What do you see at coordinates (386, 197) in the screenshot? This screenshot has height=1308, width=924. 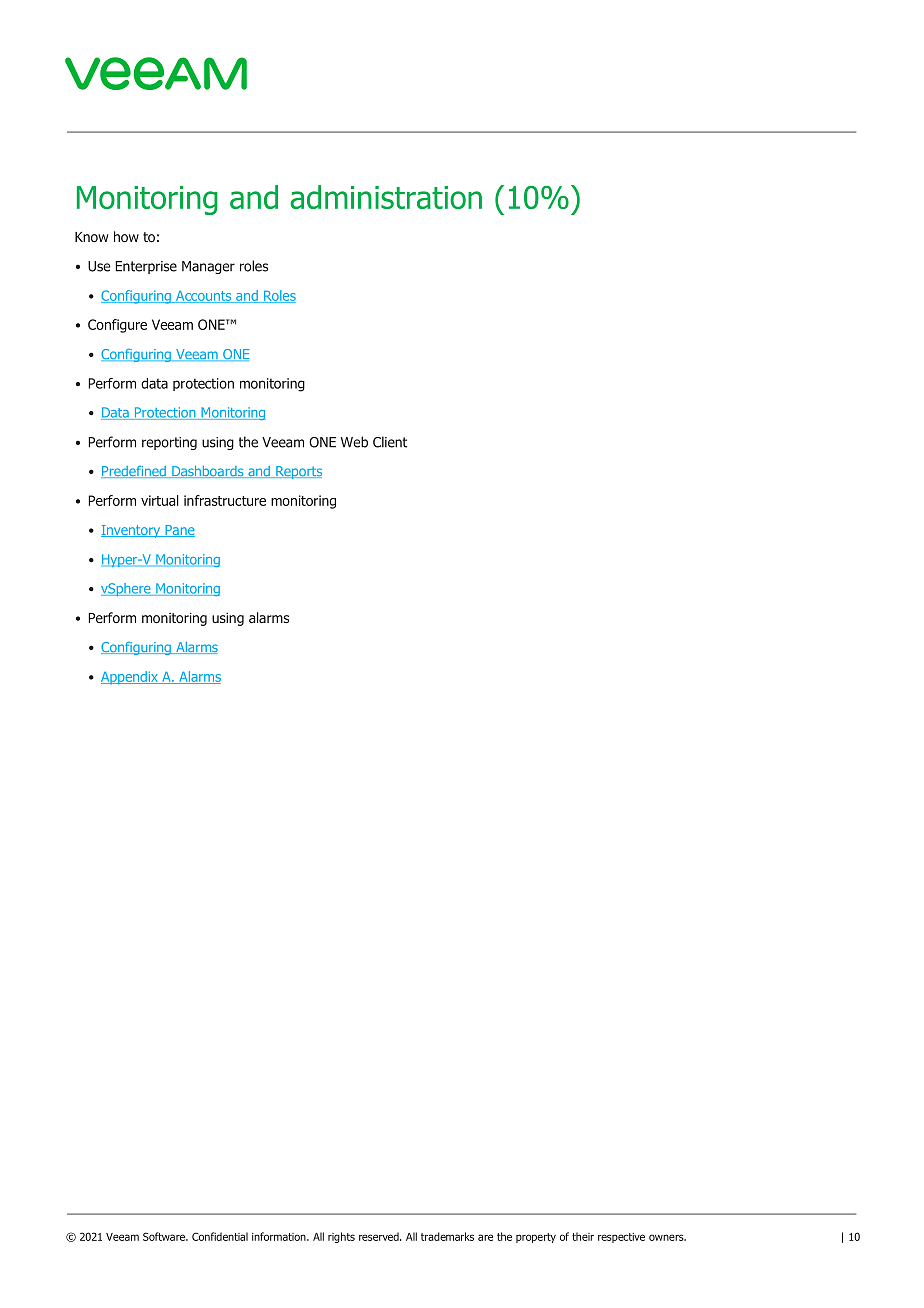 I see `administration` at bounding box center [386, 197].
